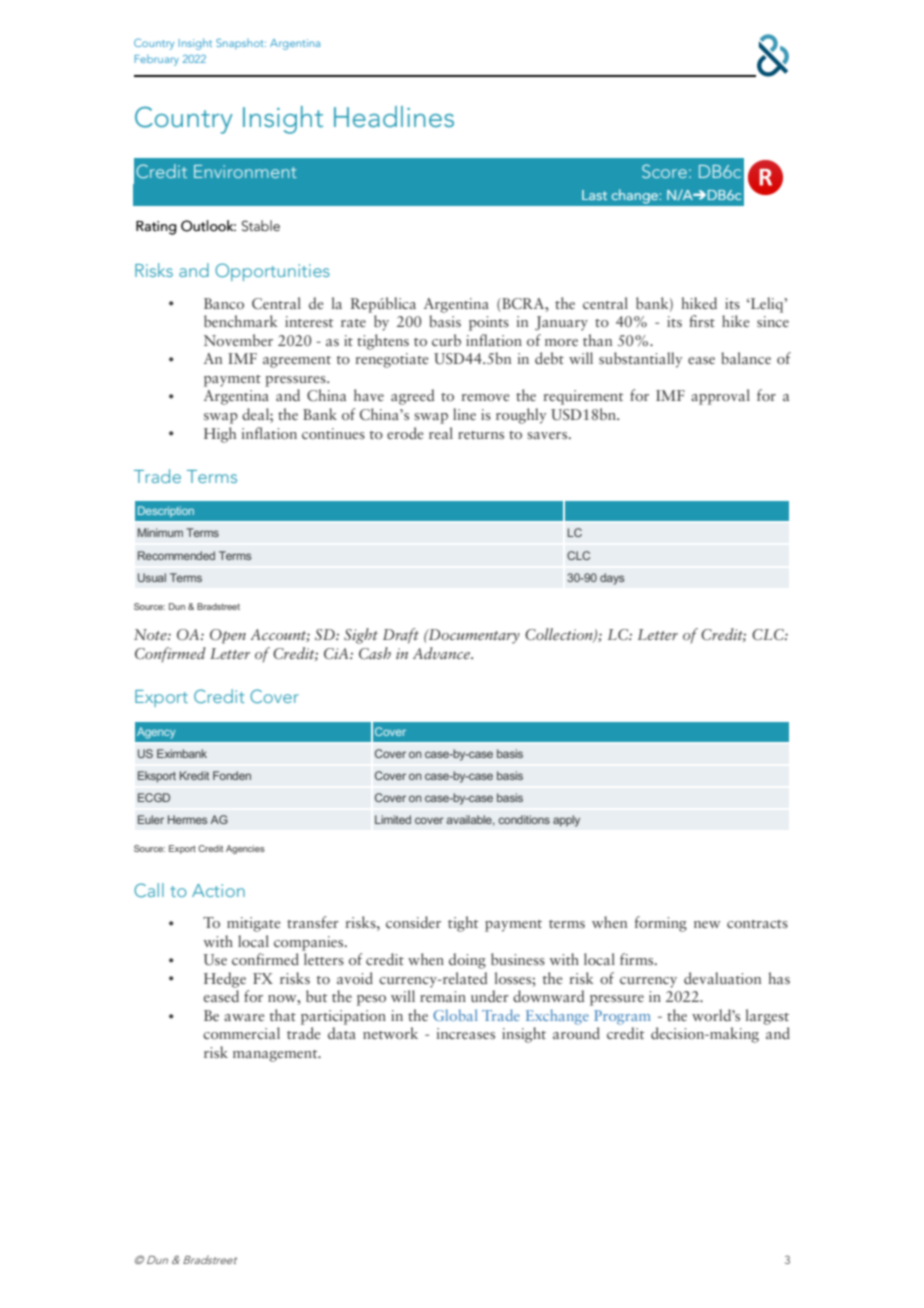 This document has width=924, height=1308. Describe the element at coordinates (156, 733) in the document. I see `Agency` at that location.
